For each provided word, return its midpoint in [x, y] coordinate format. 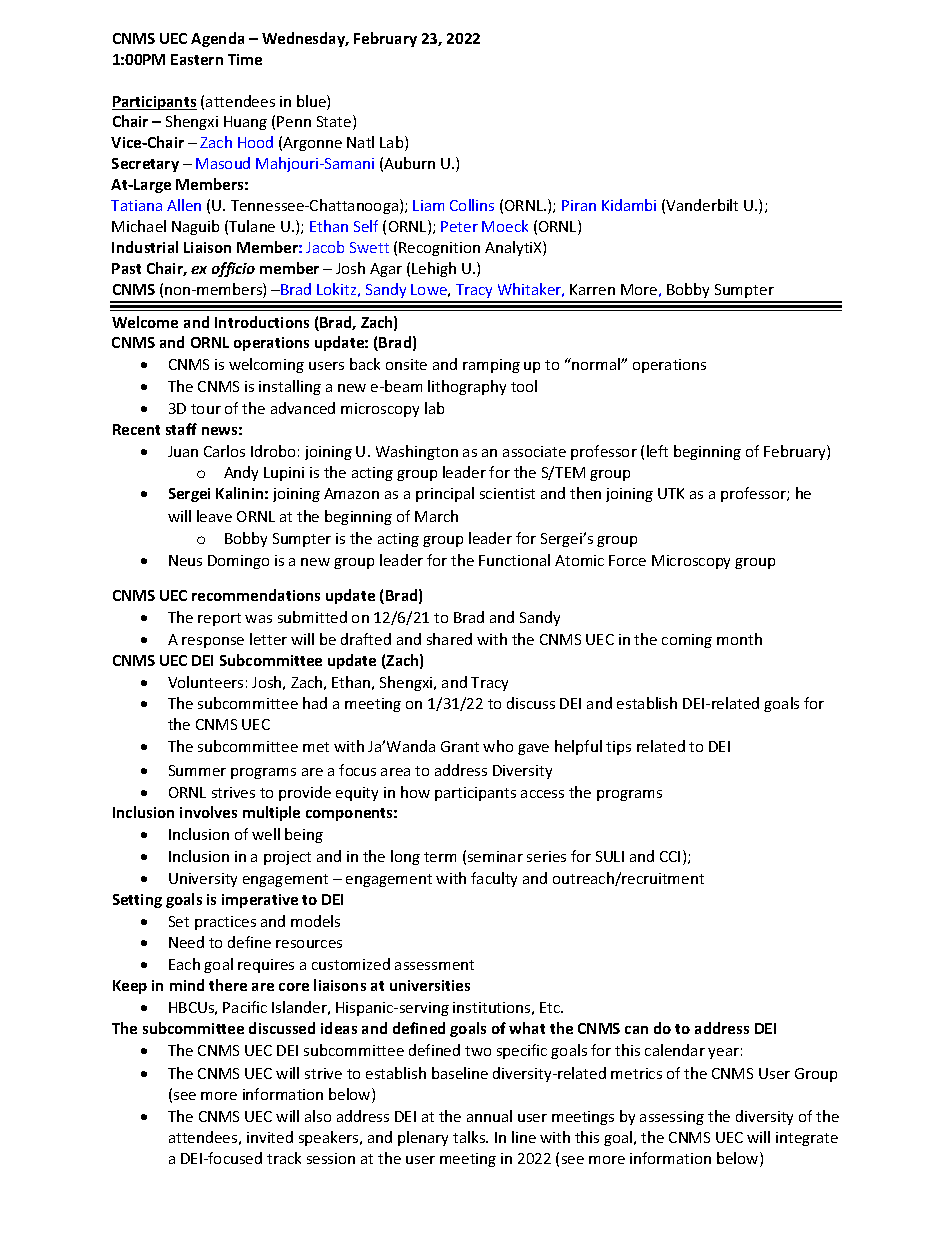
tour [206, 409]
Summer [197, 770]
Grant [460, 746]
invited [270, 1137]
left [657, 451]
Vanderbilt [702, 205]
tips [618, 748]
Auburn [409, 163]
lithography [467, 387]
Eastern [197, 59]
